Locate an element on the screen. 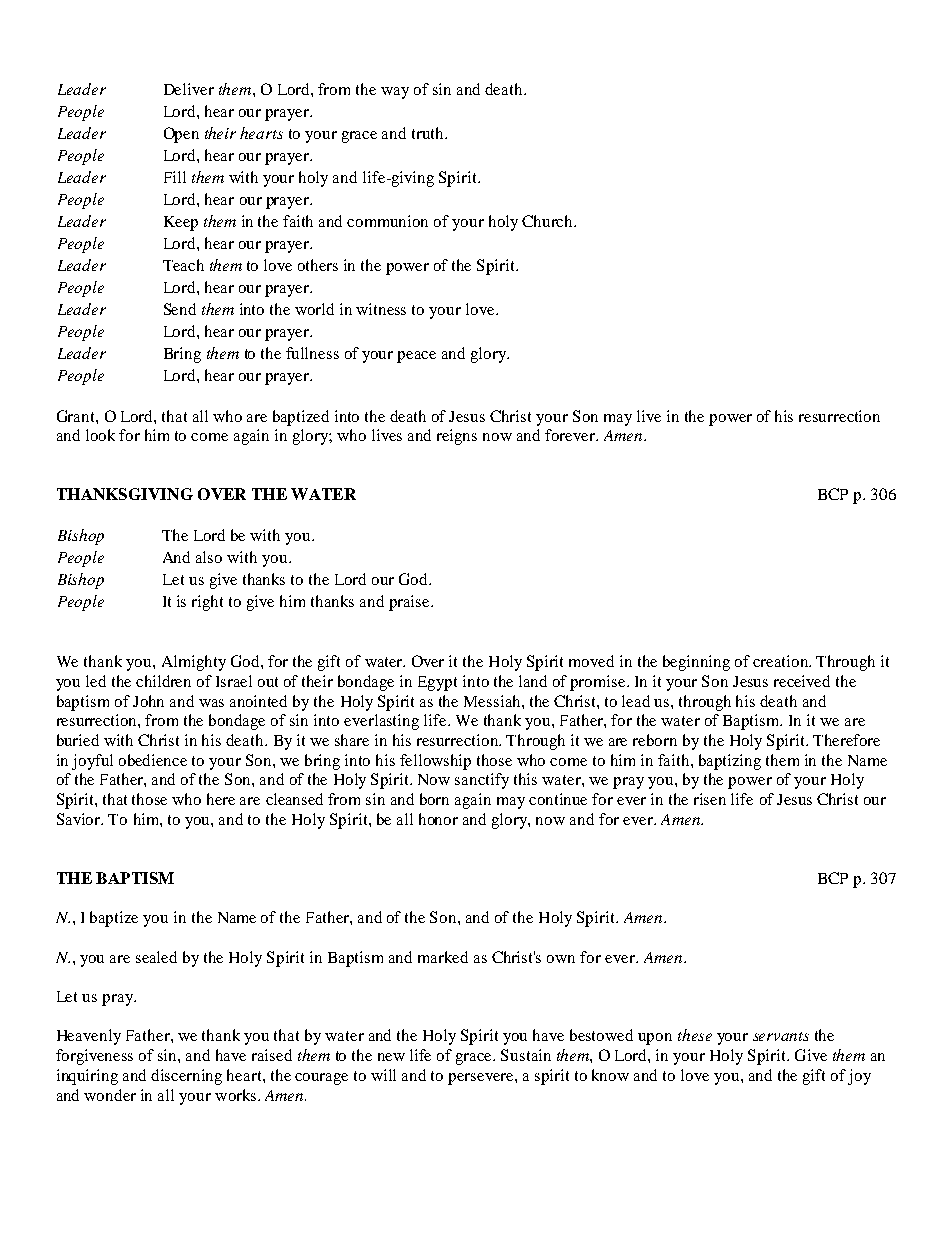 This screenshot has height=1233, width=952. truth is located at coordinates (429, 133).
